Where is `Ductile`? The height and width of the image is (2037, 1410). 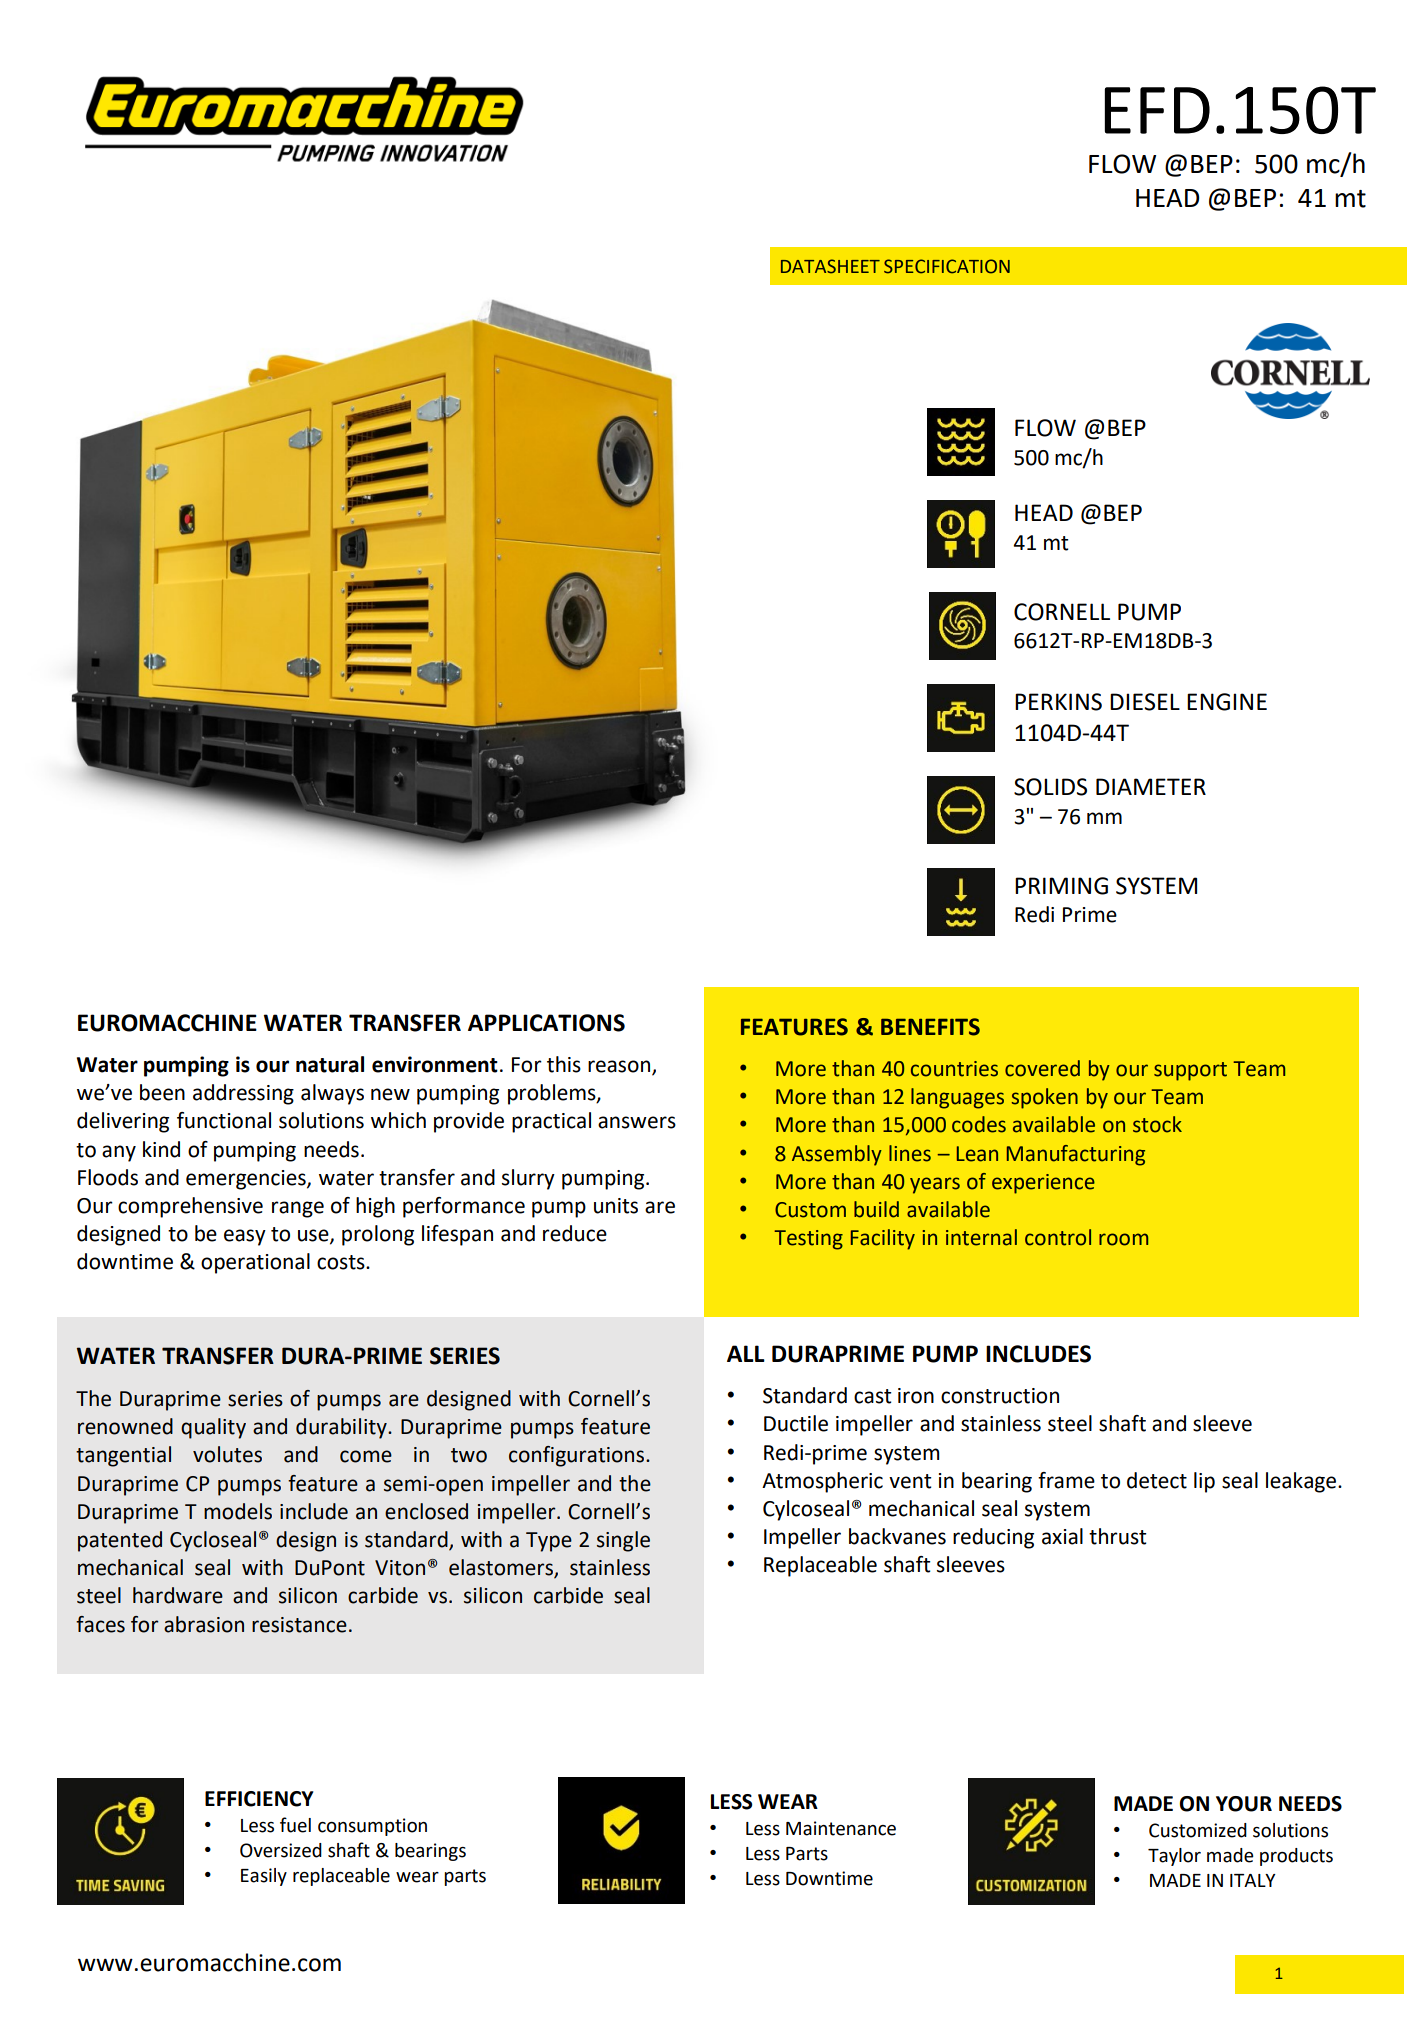 Ductile is located at coordinates (796, 1423).
